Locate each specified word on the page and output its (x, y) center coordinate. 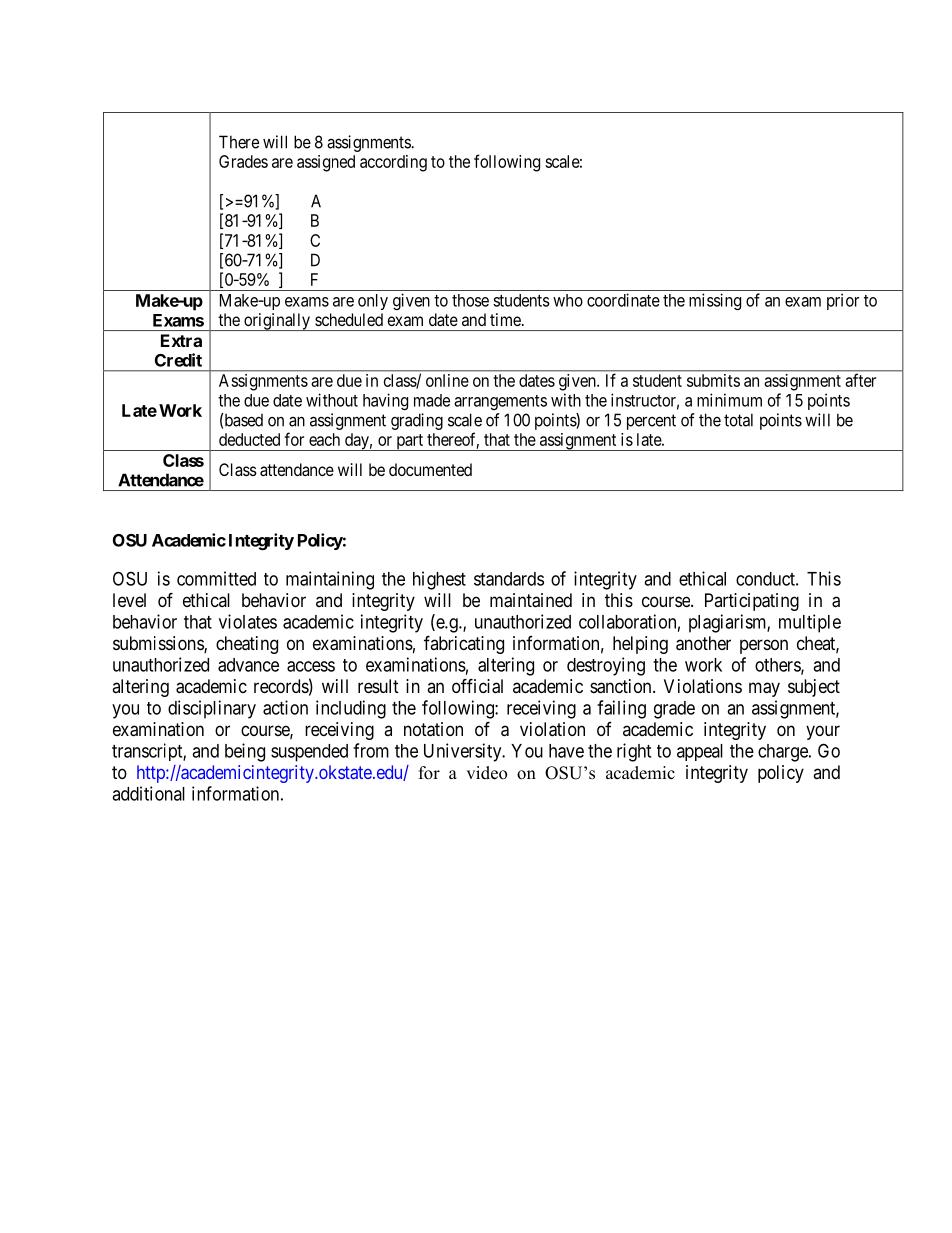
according (393, 163)
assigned (326, 163)
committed (216, 578)
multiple (810, 623)
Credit (178, 360)
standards (509, 579)
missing (715, 301)
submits (713, 380)
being (245, 752)
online (447, 380)
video (486, 773)
